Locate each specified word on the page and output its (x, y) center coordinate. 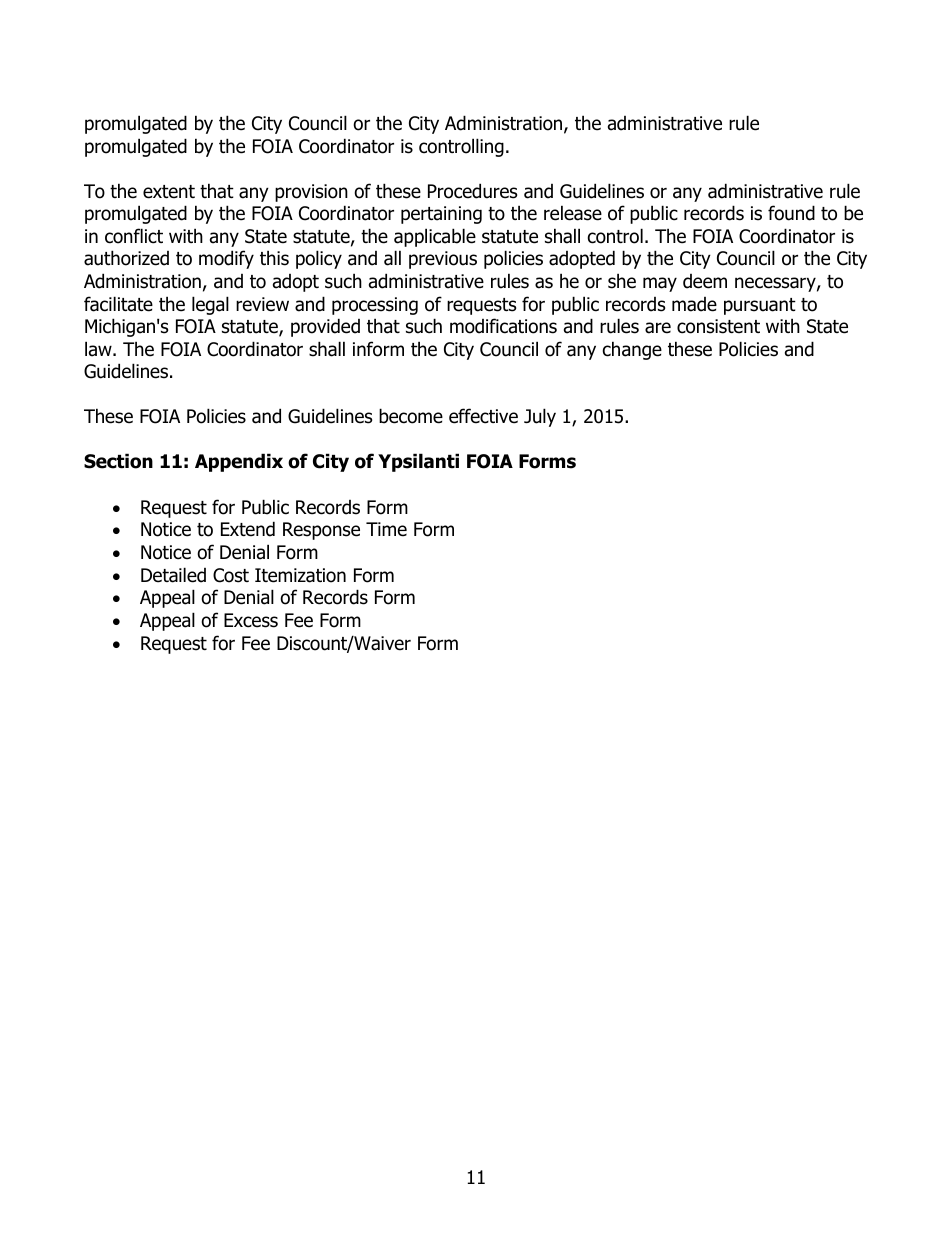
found (791, 213)
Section (118, 461)
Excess (251, 620)
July (540, 417)
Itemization (300, 575)
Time (386, 529)
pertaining (441, 215)
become (411, 416)
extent (169, 192)
